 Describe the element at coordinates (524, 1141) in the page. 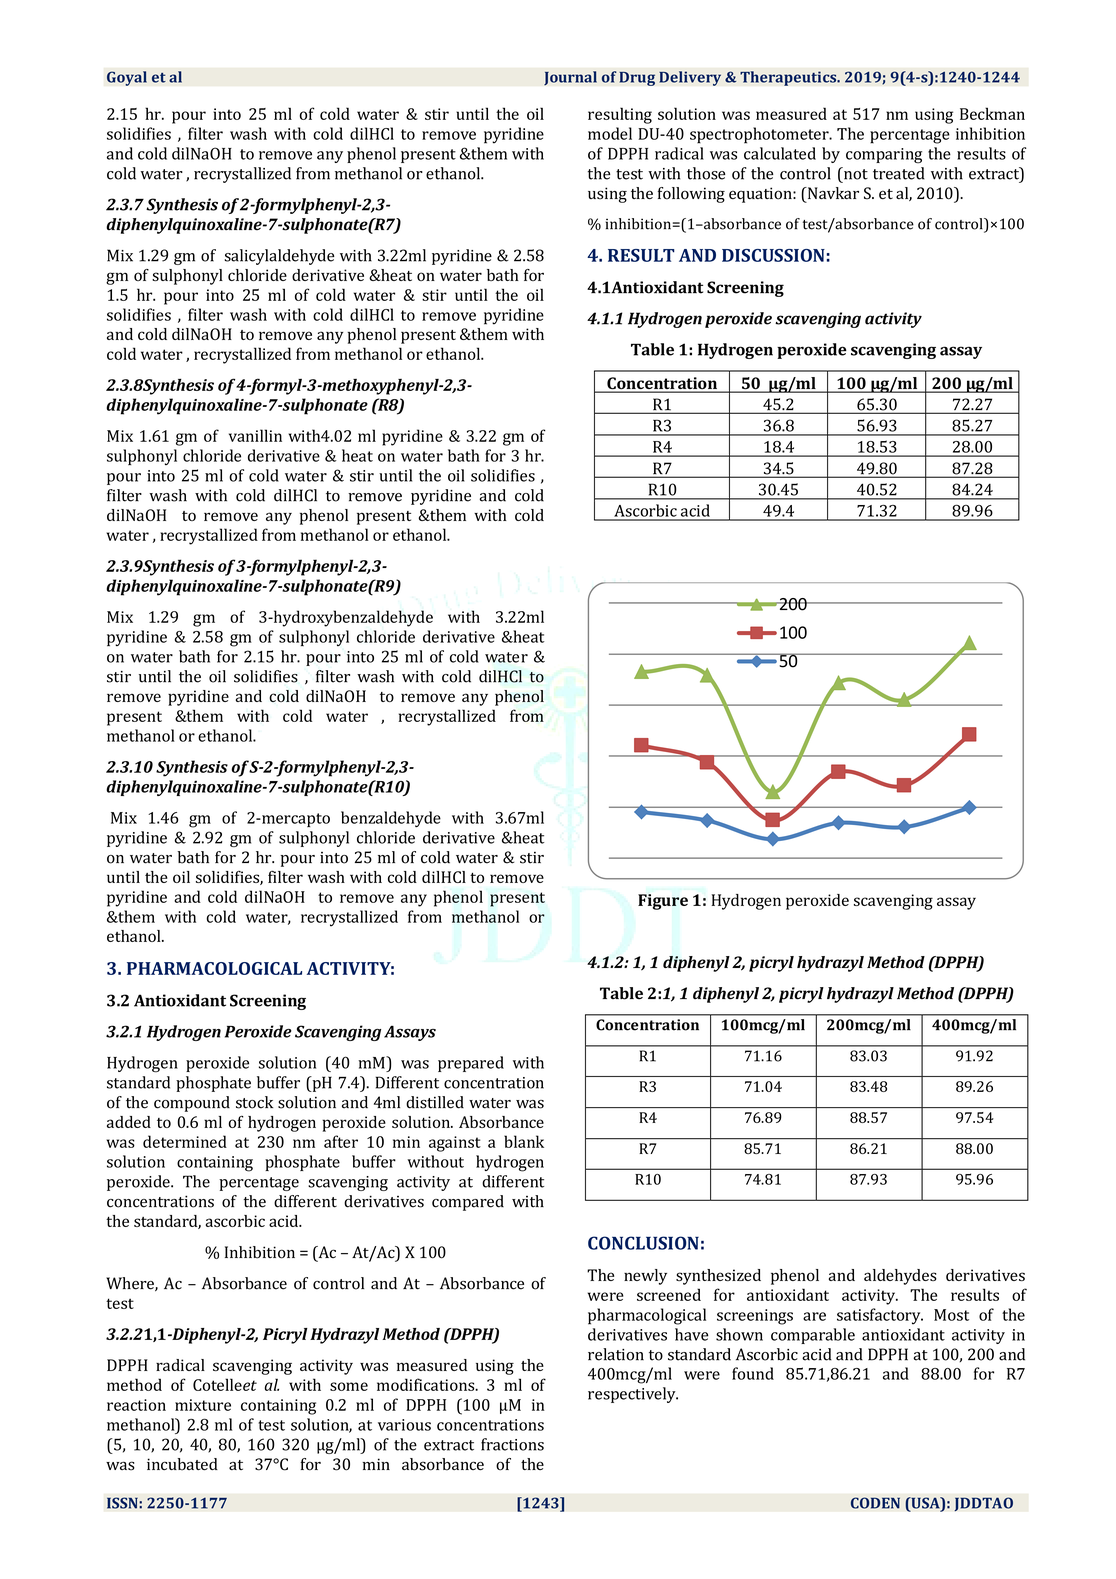

I see `blank` at that location.
